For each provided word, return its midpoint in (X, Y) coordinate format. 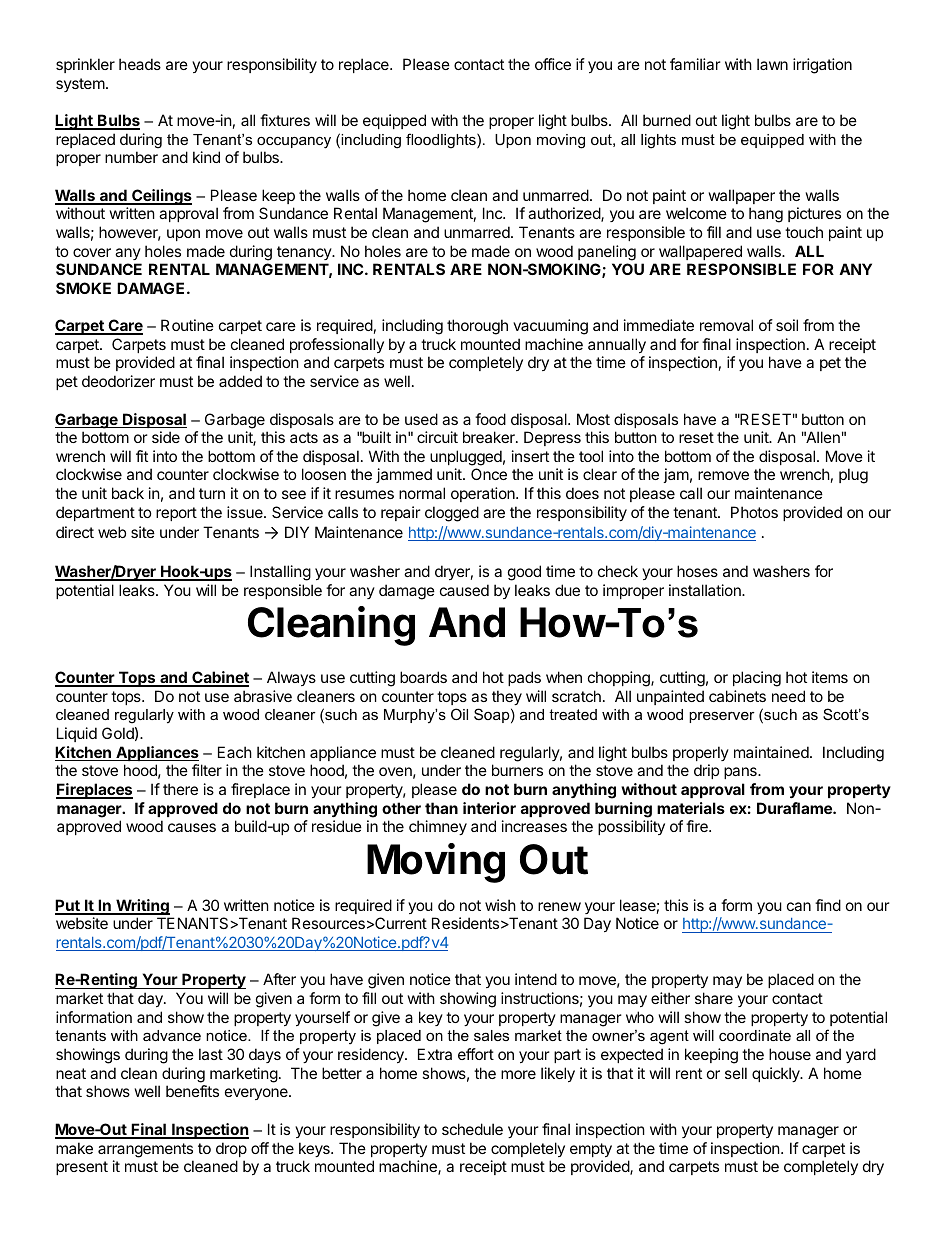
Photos (754, 512)
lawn (772, 64)
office (553, 64)
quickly (777, 1074)
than (441, 808)
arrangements (145, 1150)
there (180, 789)
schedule (472, 1129)
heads (140, 64)
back (128, 493)
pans (741, 773)
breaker (490, 437)
